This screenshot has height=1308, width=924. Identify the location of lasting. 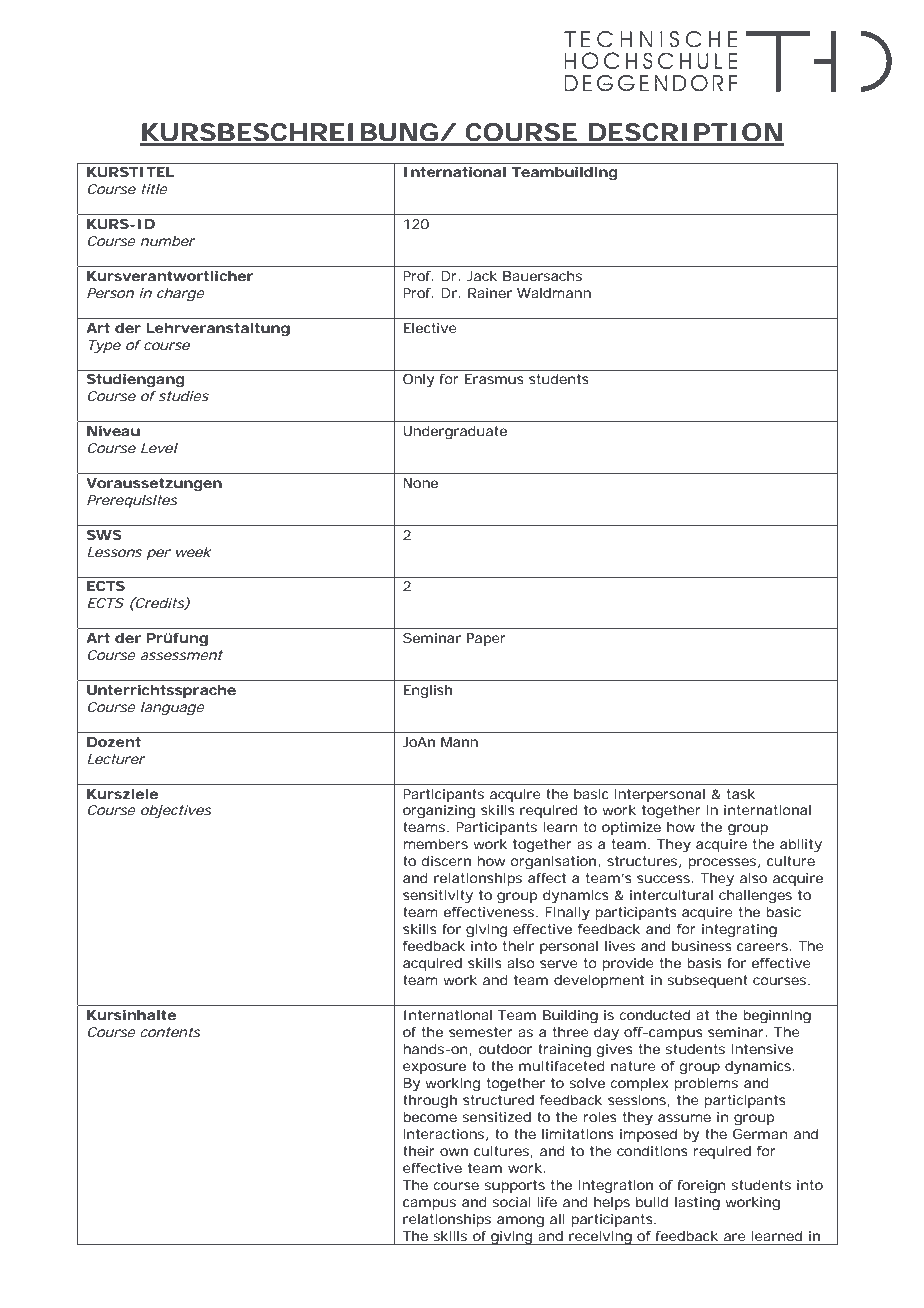
(697, 1204).
